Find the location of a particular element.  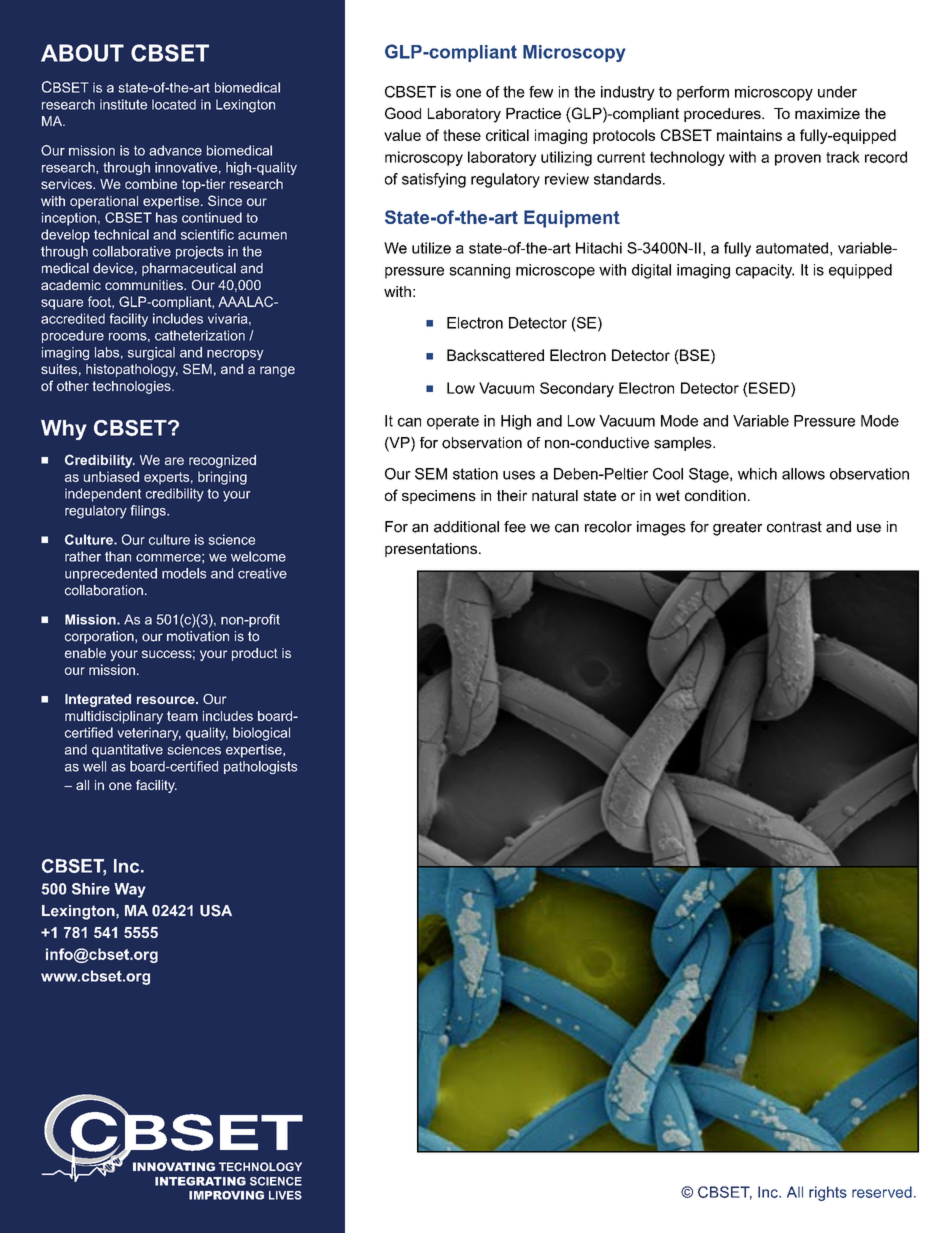

INNOVATING is located at coordinates (174, 1167).
